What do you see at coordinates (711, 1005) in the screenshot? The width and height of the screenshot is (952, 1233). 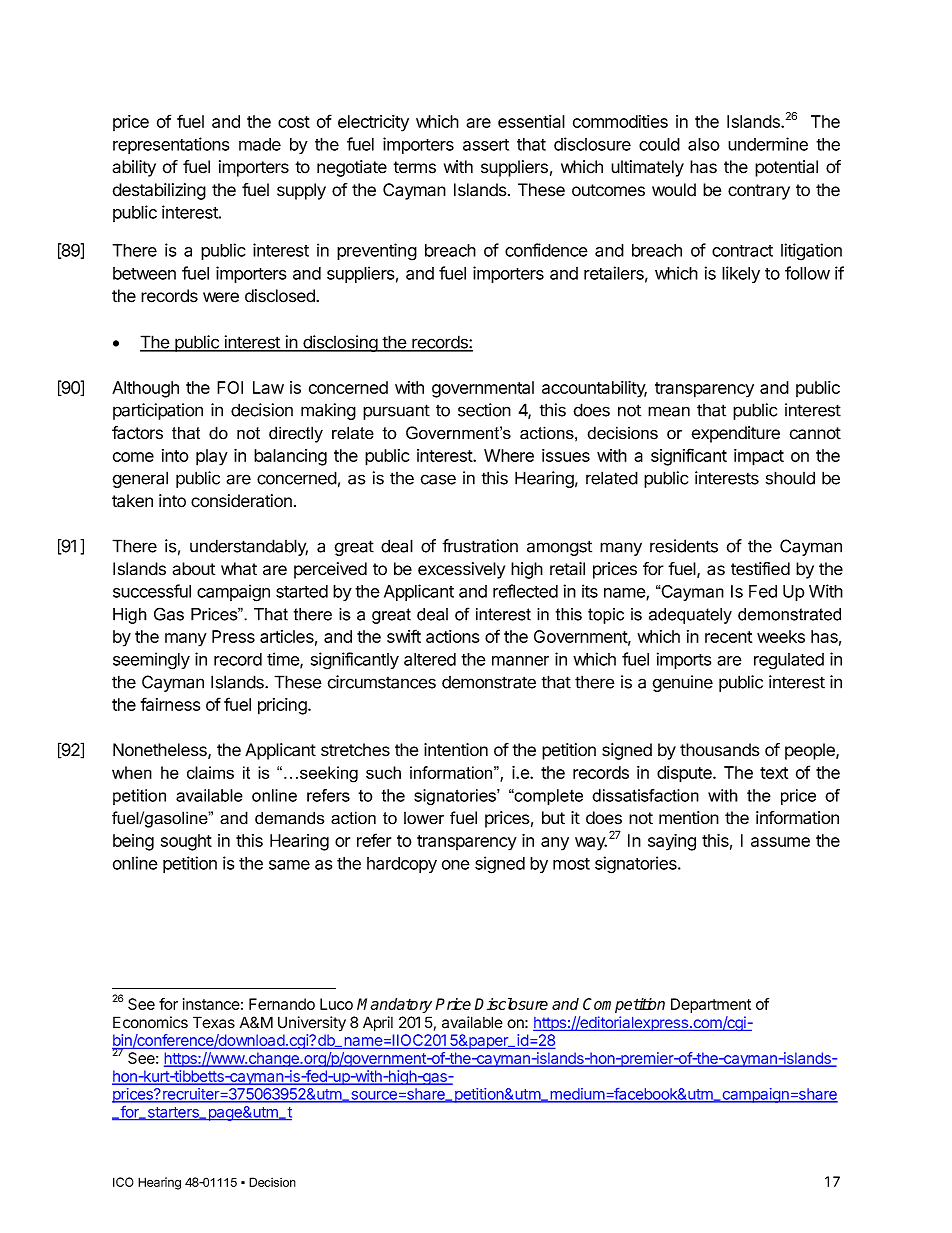 I see `Department` at bounding box center [711, 1005].
